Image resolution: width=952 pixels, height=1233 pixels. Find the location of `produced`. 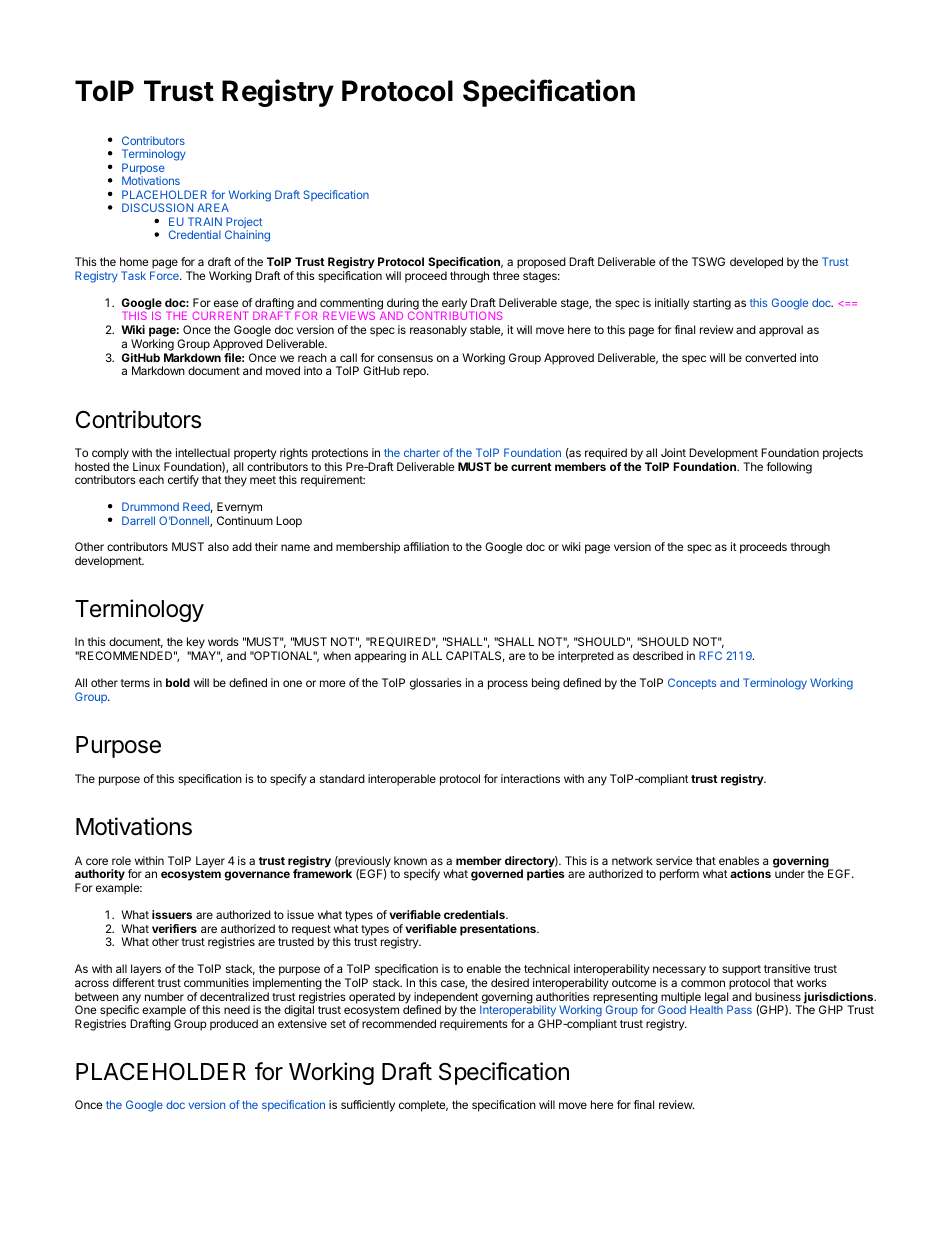

produced is located at coordinates (234, 1025).
